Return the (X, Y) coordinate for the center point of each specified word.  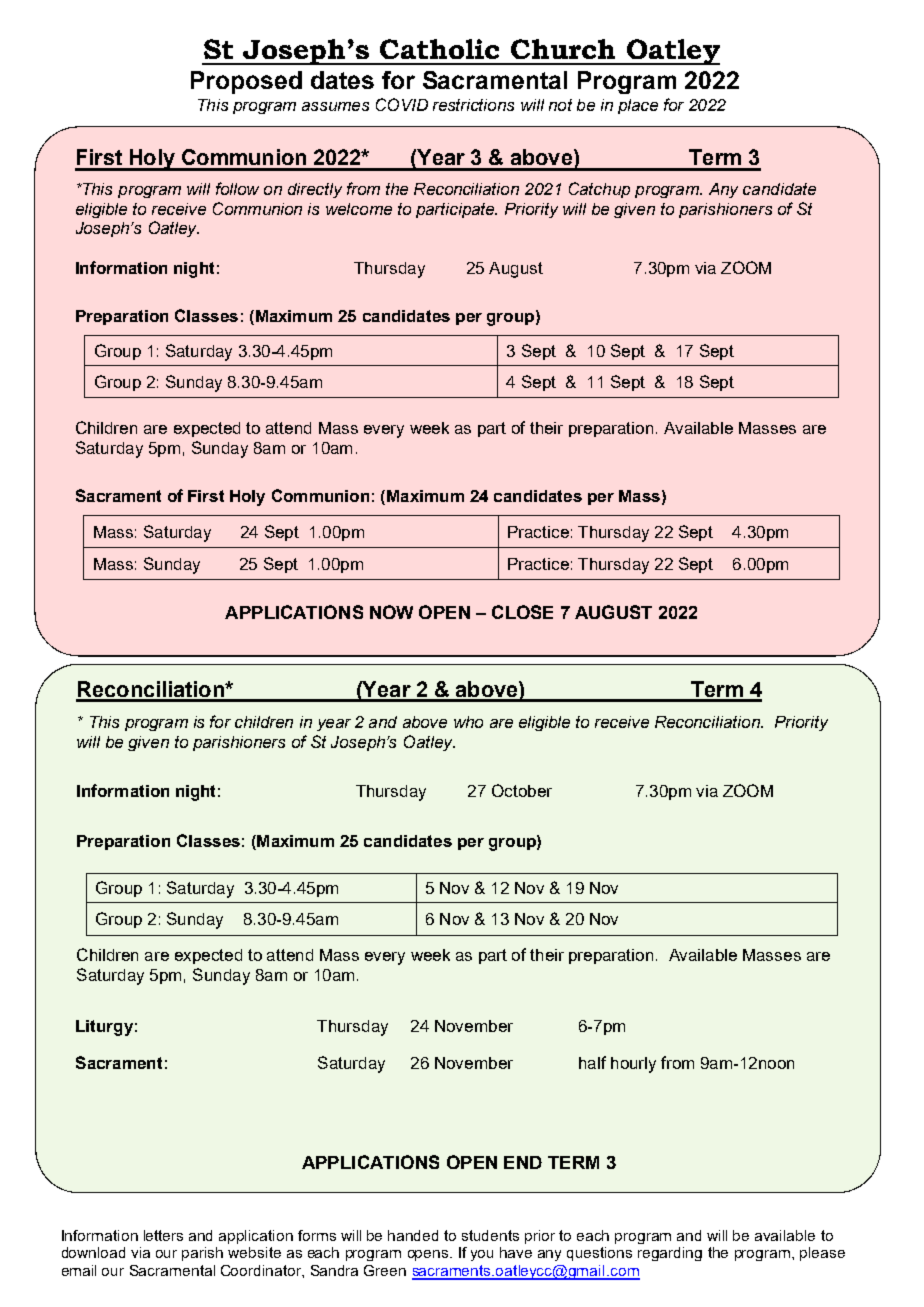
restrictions (473, 105)
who (468, 722)
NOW (391, 612)
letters (163, 1235)
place (638, 106)
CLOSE (522, 612)
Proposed (246, 82)
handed (413, 1235)
